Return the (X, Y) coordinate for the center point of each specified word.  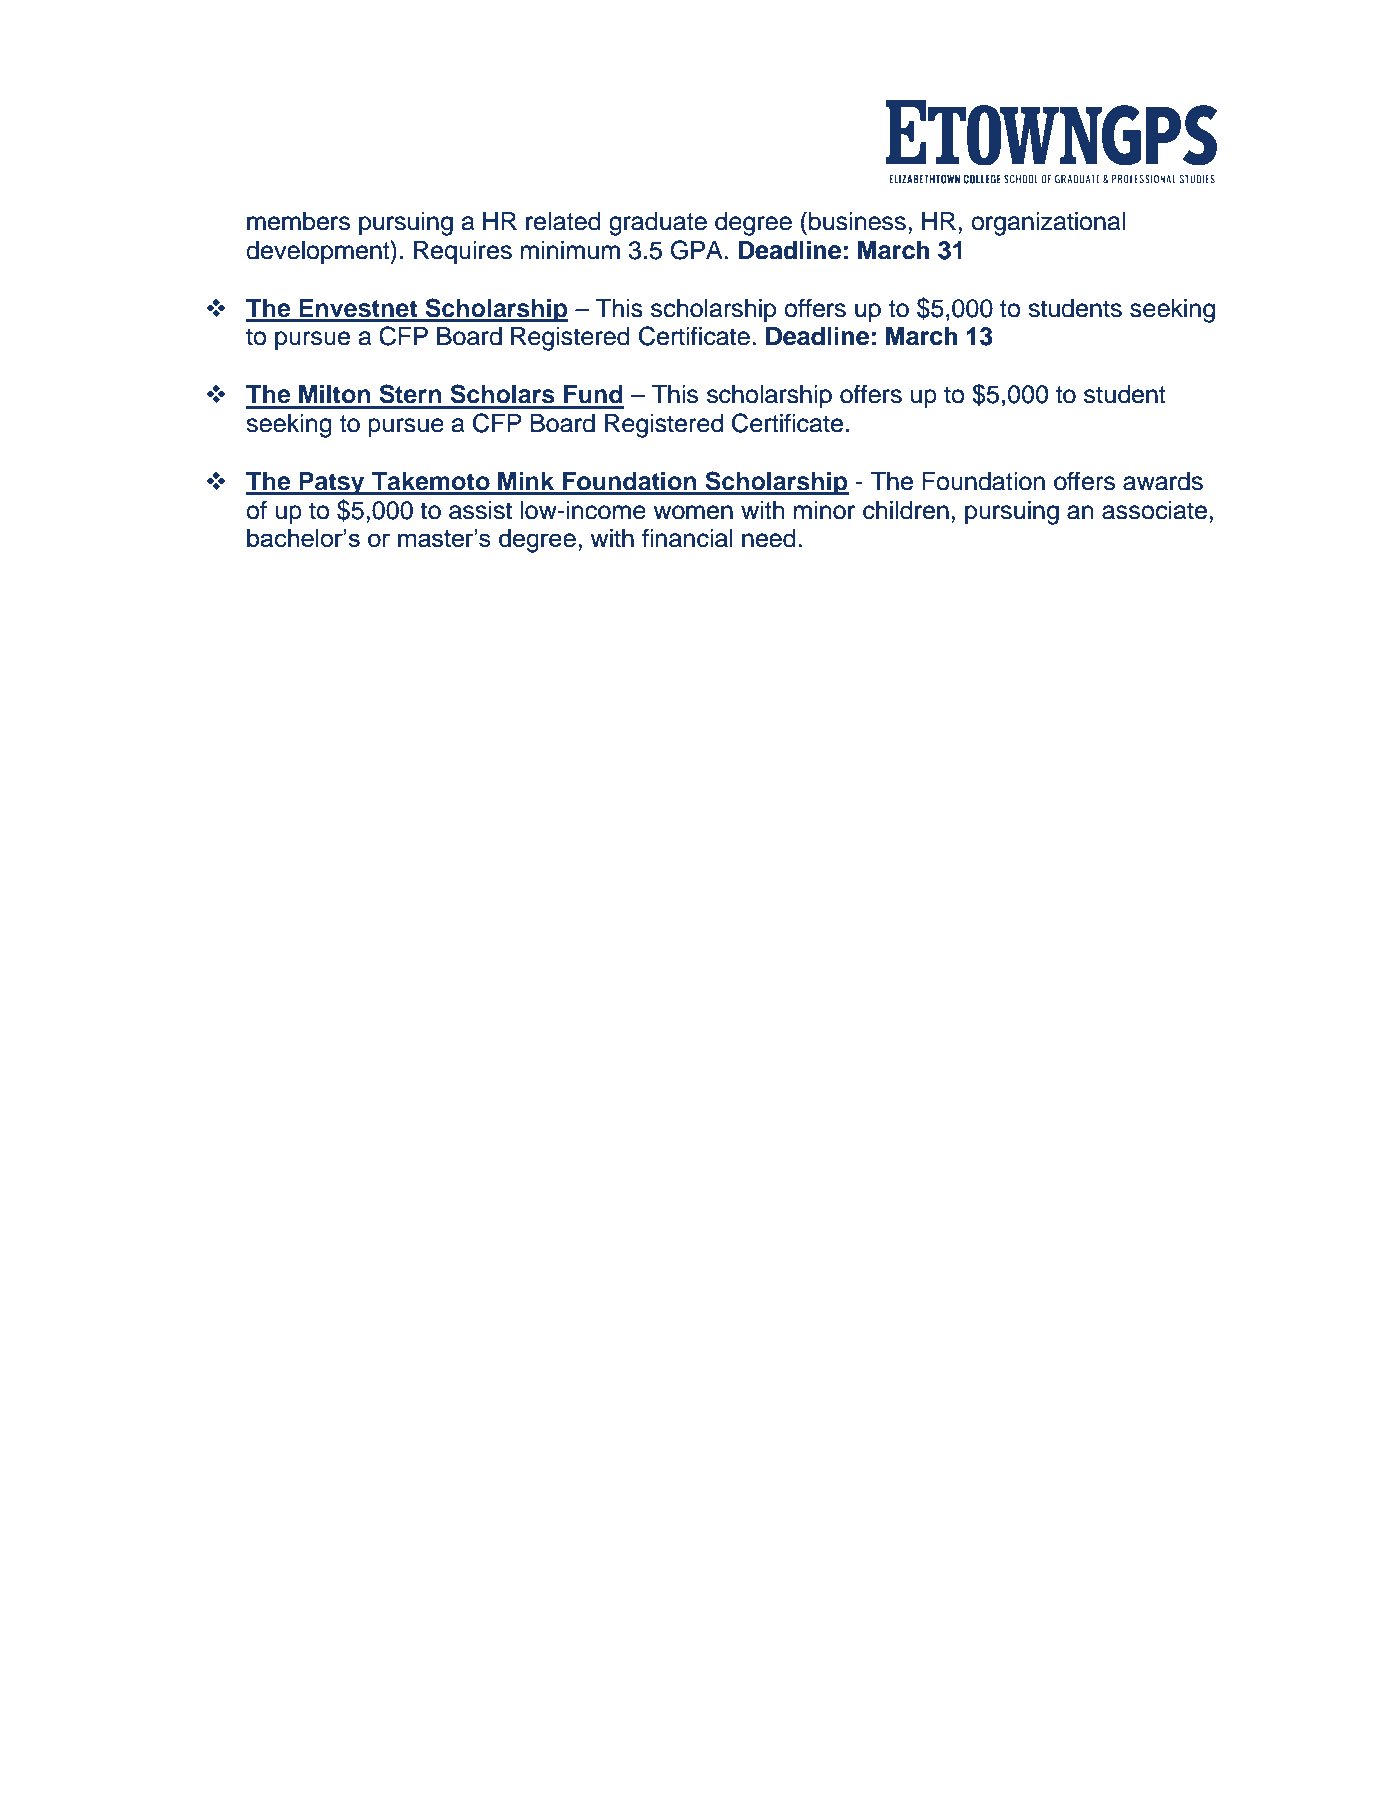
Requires (463, 253)
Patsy (332, 484)
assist (480, 510)
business (857, 221)
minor (824, 510)
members (298, 221)
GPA (697, 250)
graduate (658, 224)
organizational (1048, 224)
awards (1163, 481)
